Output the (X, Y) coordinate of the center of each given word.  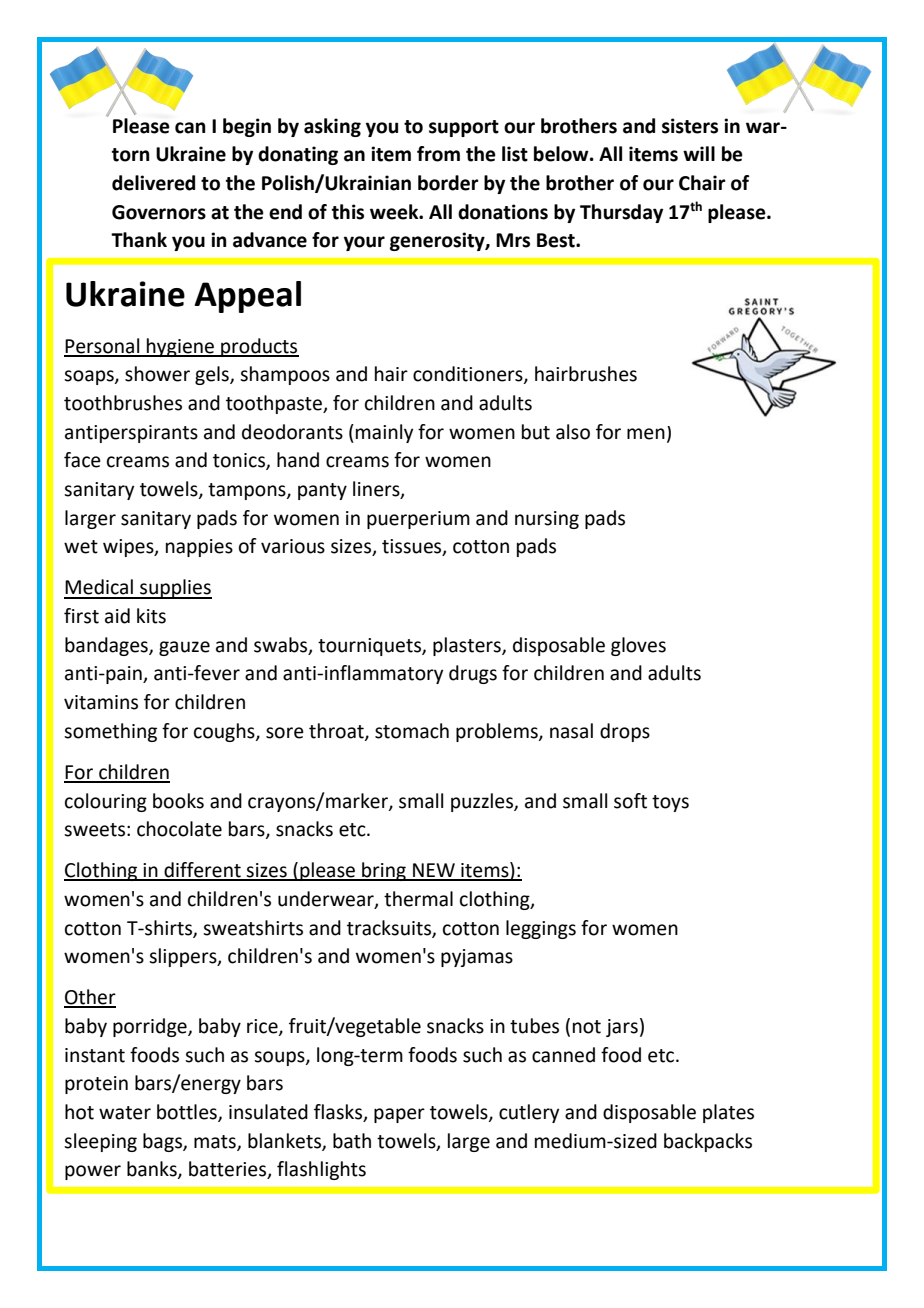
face (82, 460)
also (573, 432)
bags (163, 1142)
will (699, 153)
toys (670, 803)
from (438, 154)
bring (384, 871)
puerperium (418, 520)
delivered (153, 183)
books (178, 801)
